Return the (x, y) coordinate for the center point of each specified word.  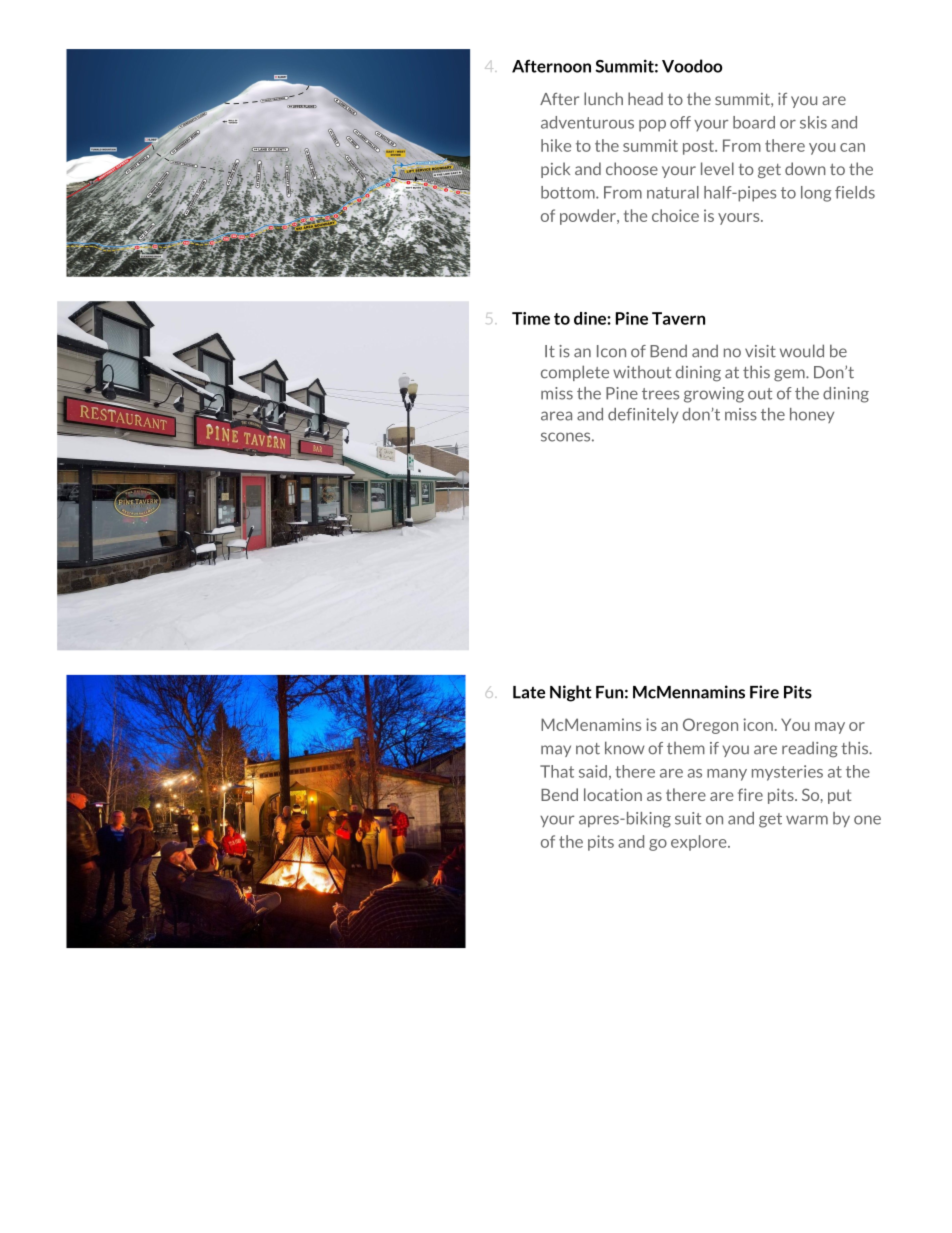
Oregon (710, 726)
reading (810, 750)
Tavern (678, 318)
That (557, 771)
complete (575, 373)
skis (813, 122)
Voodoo (692, 66)
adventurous (587, 122)
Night (571, 693)
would (802, 351)
